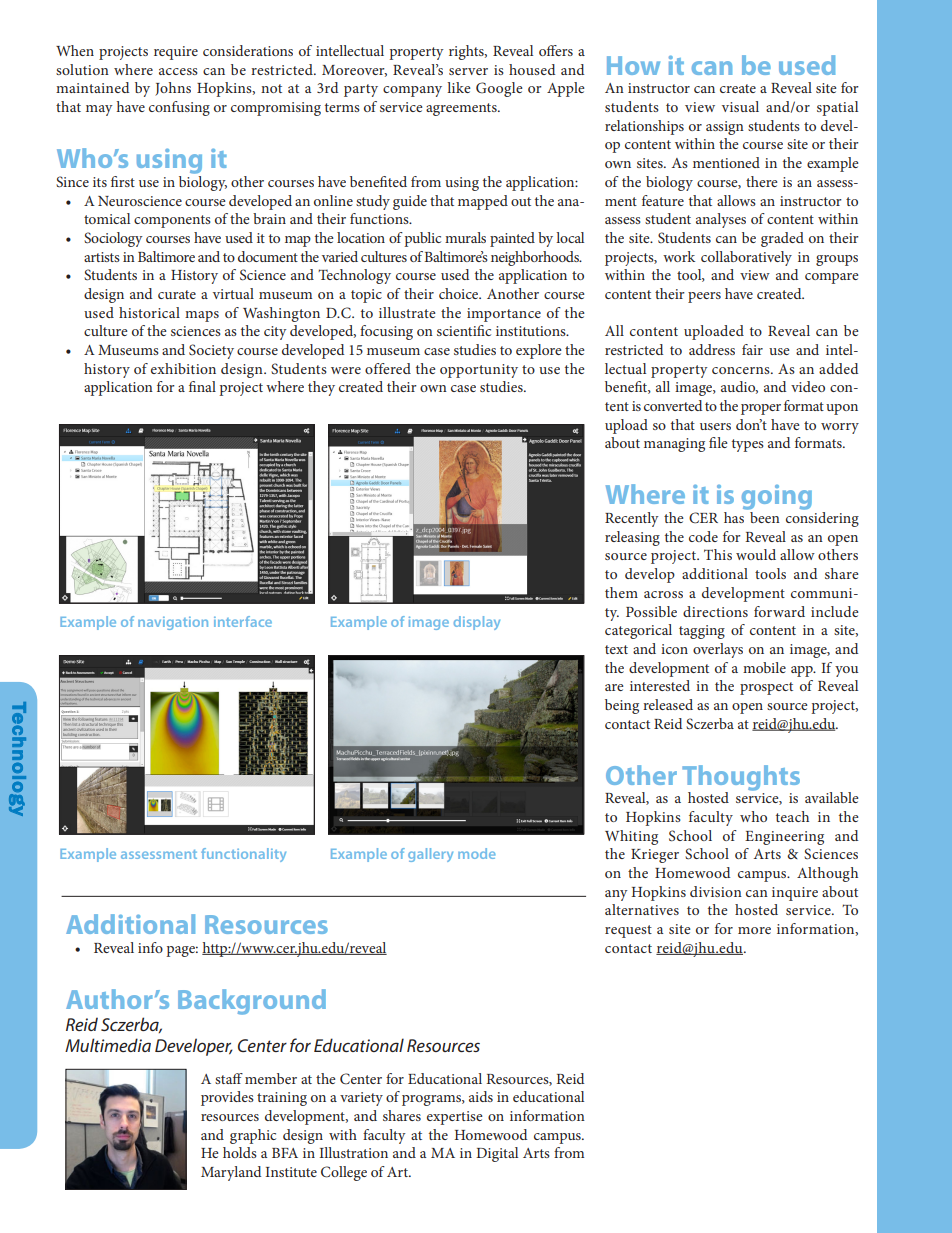 The width and height of the screenshot is (952, 1233). Describe the element at coordinates (173, 89) in the screenshot. I see `Johns` at that location.
